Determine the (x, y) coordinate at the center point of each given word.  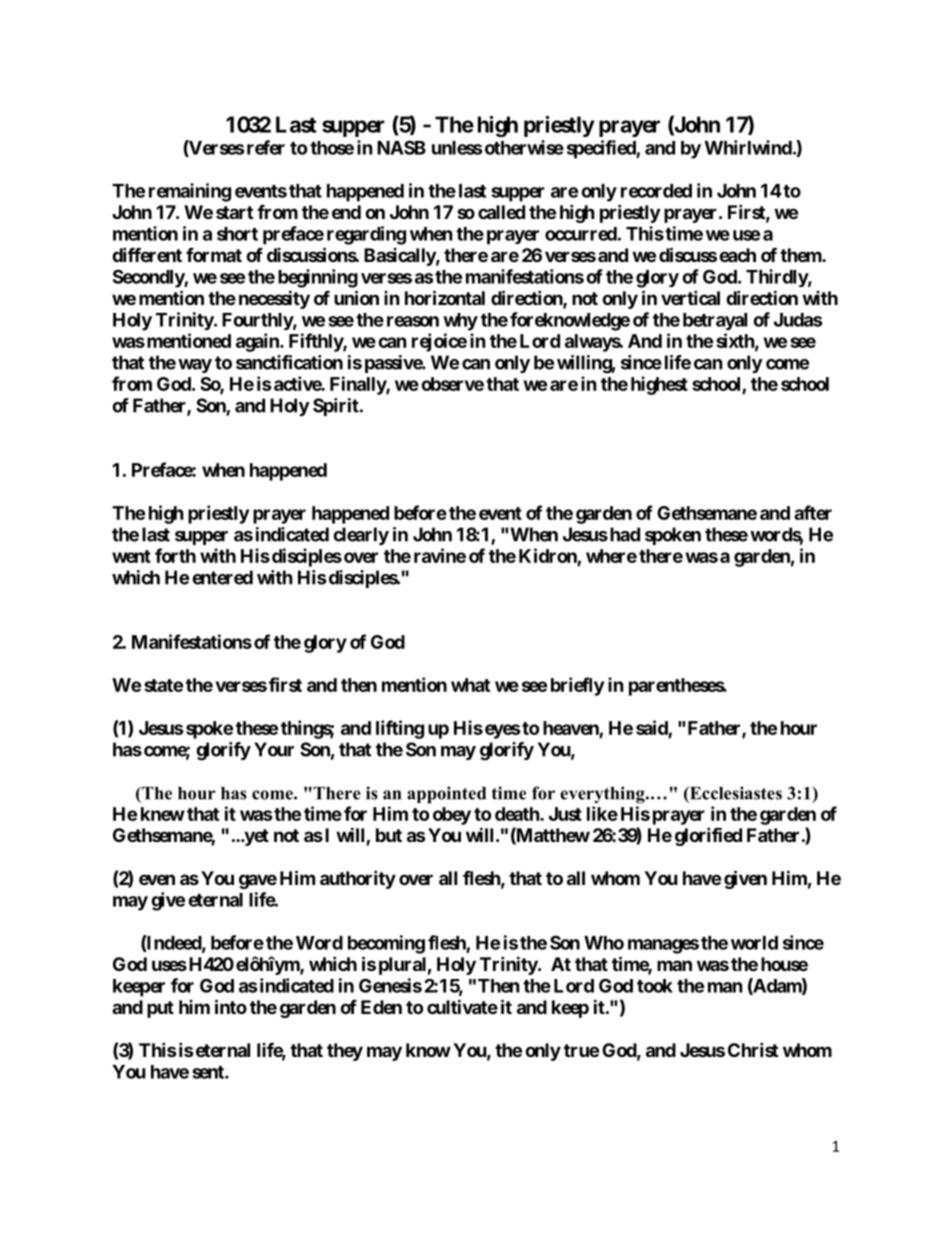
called (501, 212)
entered (222, 577)
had (623, 534)
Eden (381, 1007)
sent (209, 1072)
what (470, 685)
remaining (190, 192)
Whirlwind (748, 147)
